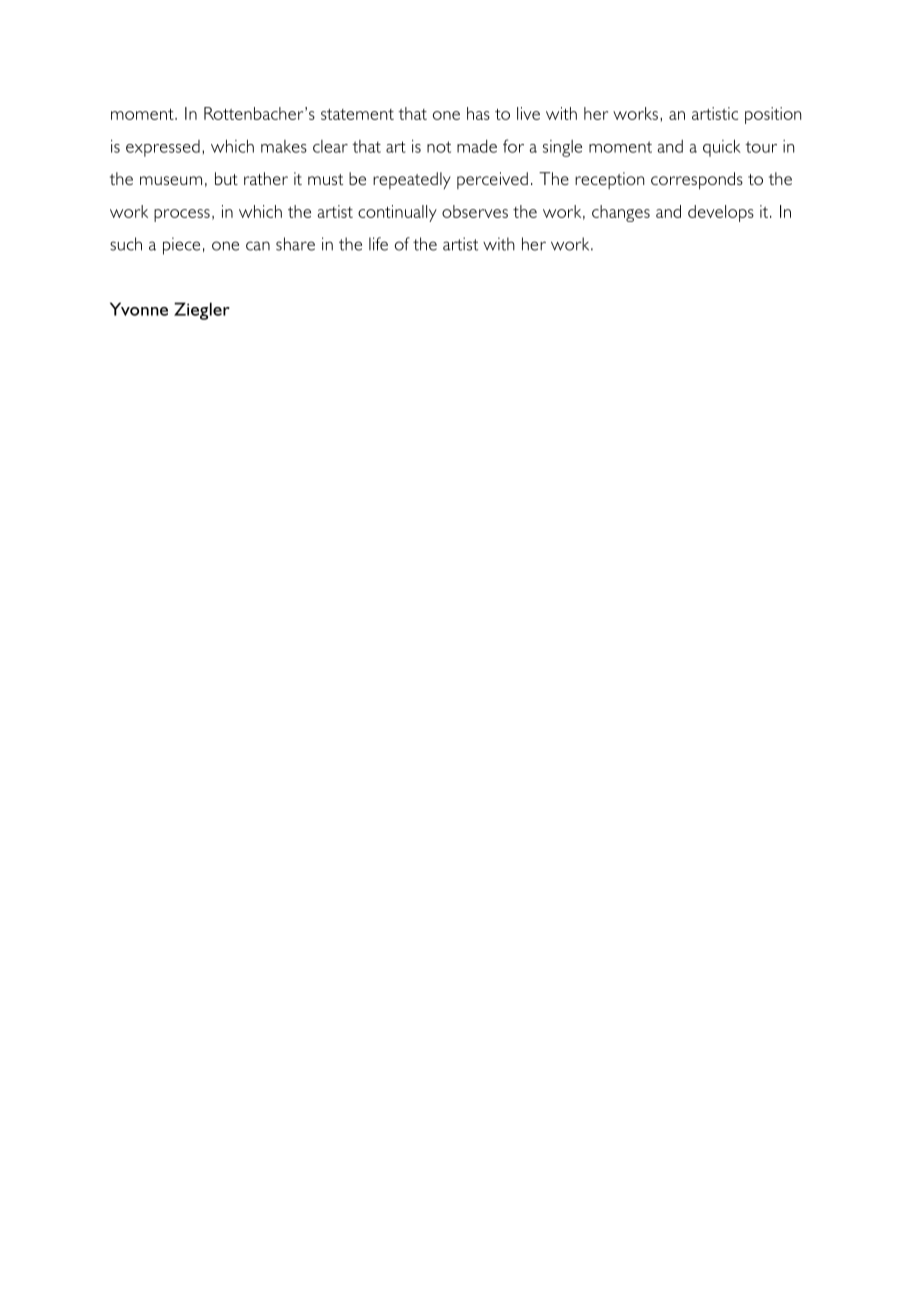 Image resolution: width=924 pixels, height=1308 pixels. I want to click on life, so click(378, 244).
